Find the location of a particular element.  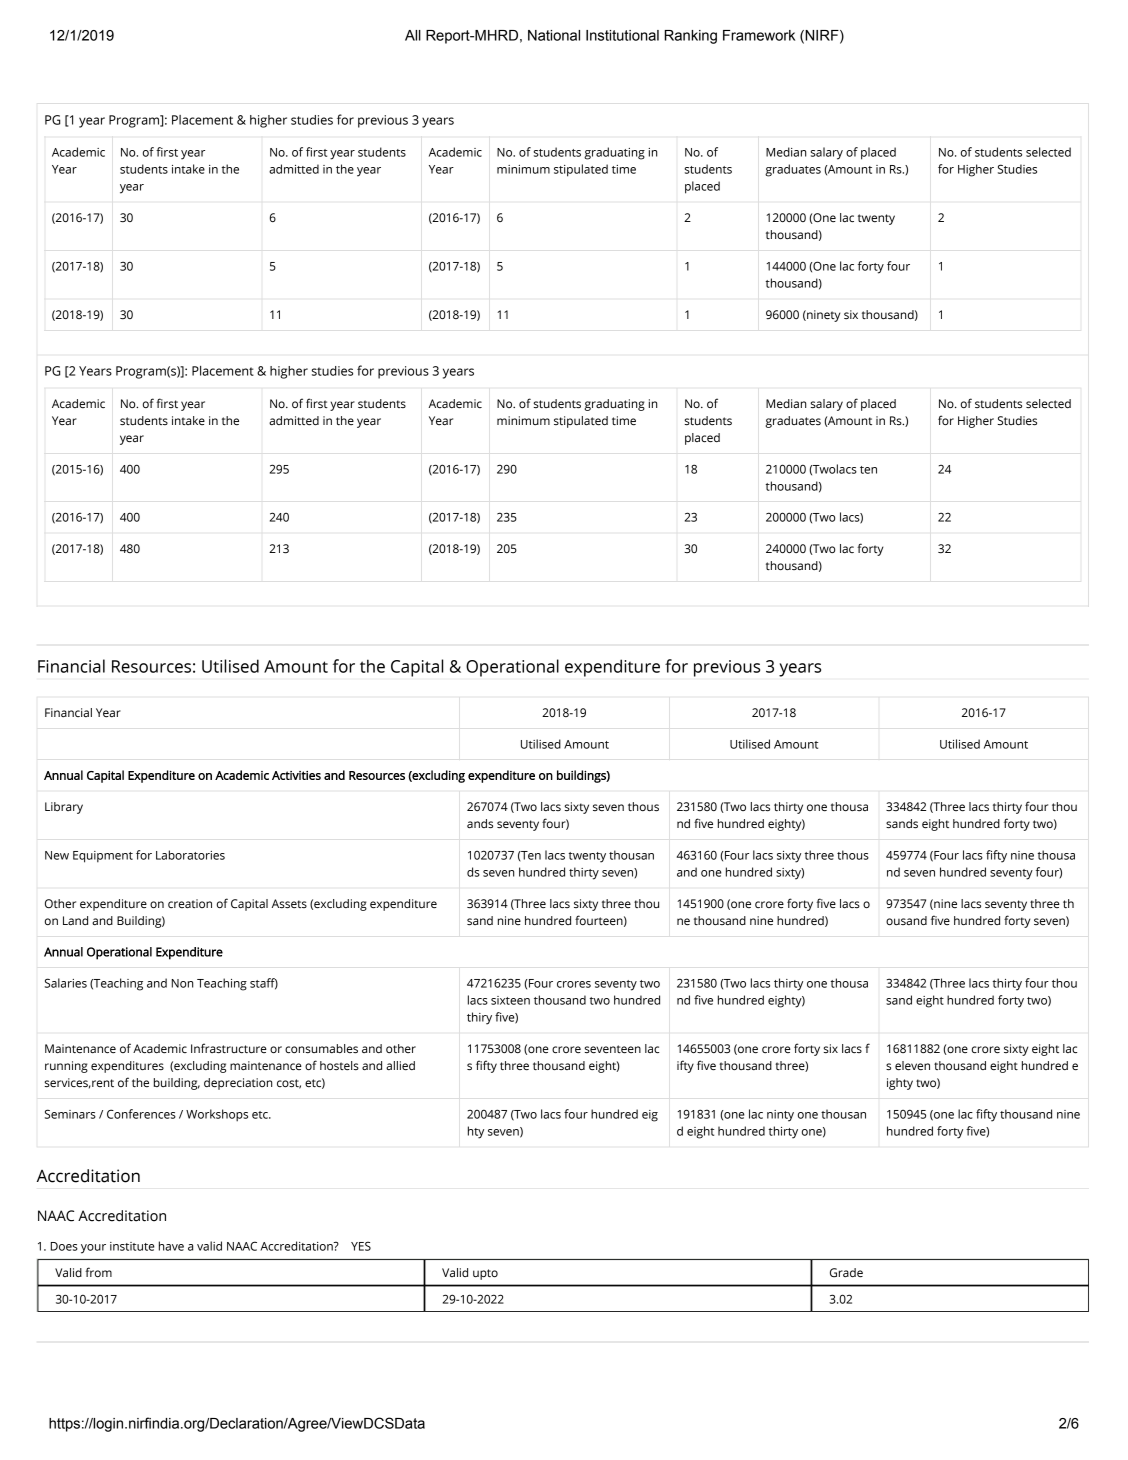

Framework is located at coordinates (759, 35).
